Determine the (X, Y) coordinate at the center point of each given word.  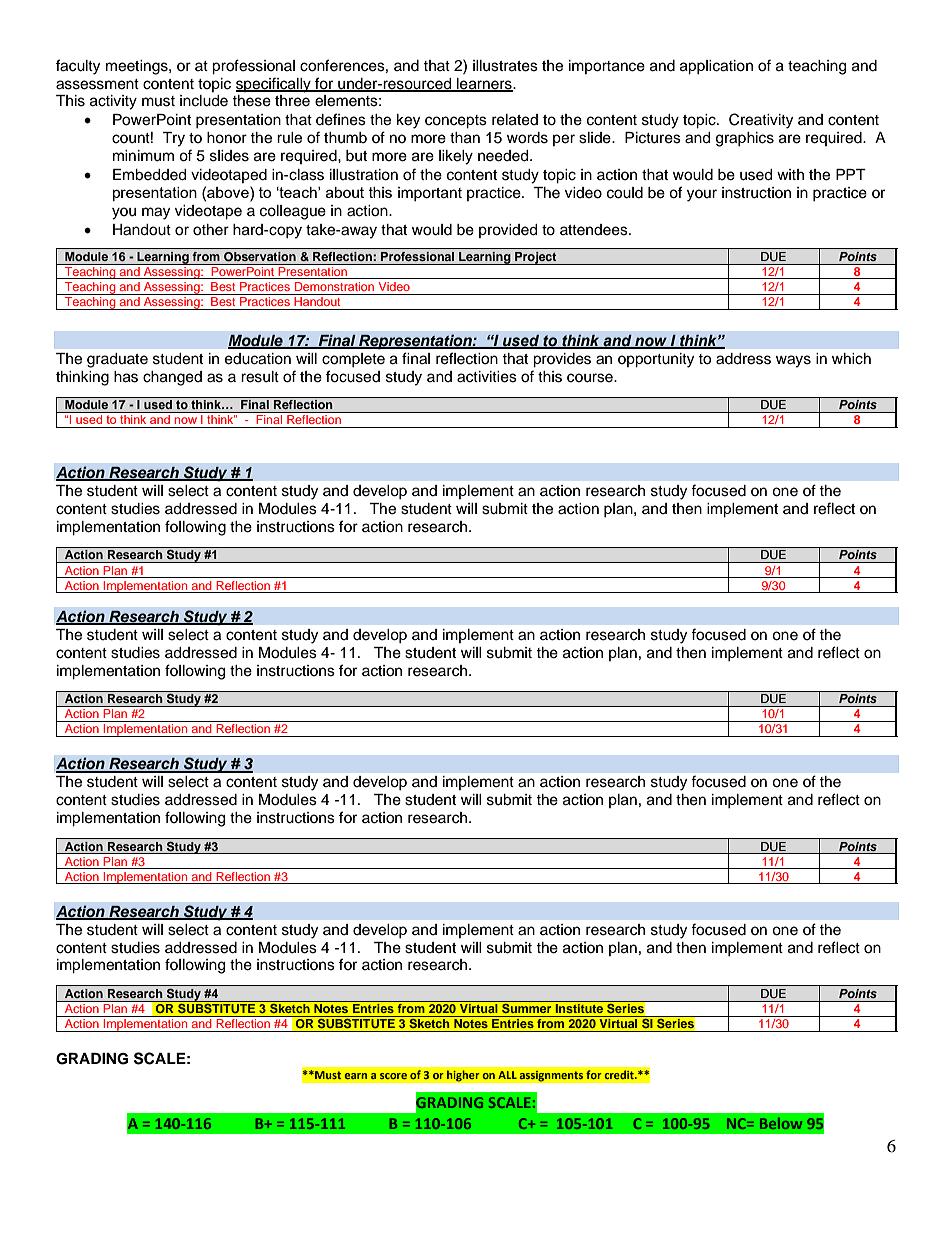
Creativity (761, 121)
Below (781, 1123)
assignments (551, 1076)
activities (487, 377)
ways (793, 361)
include (204, 101)
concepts (456, 122)
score (393, 1076)
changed (172, 378)
